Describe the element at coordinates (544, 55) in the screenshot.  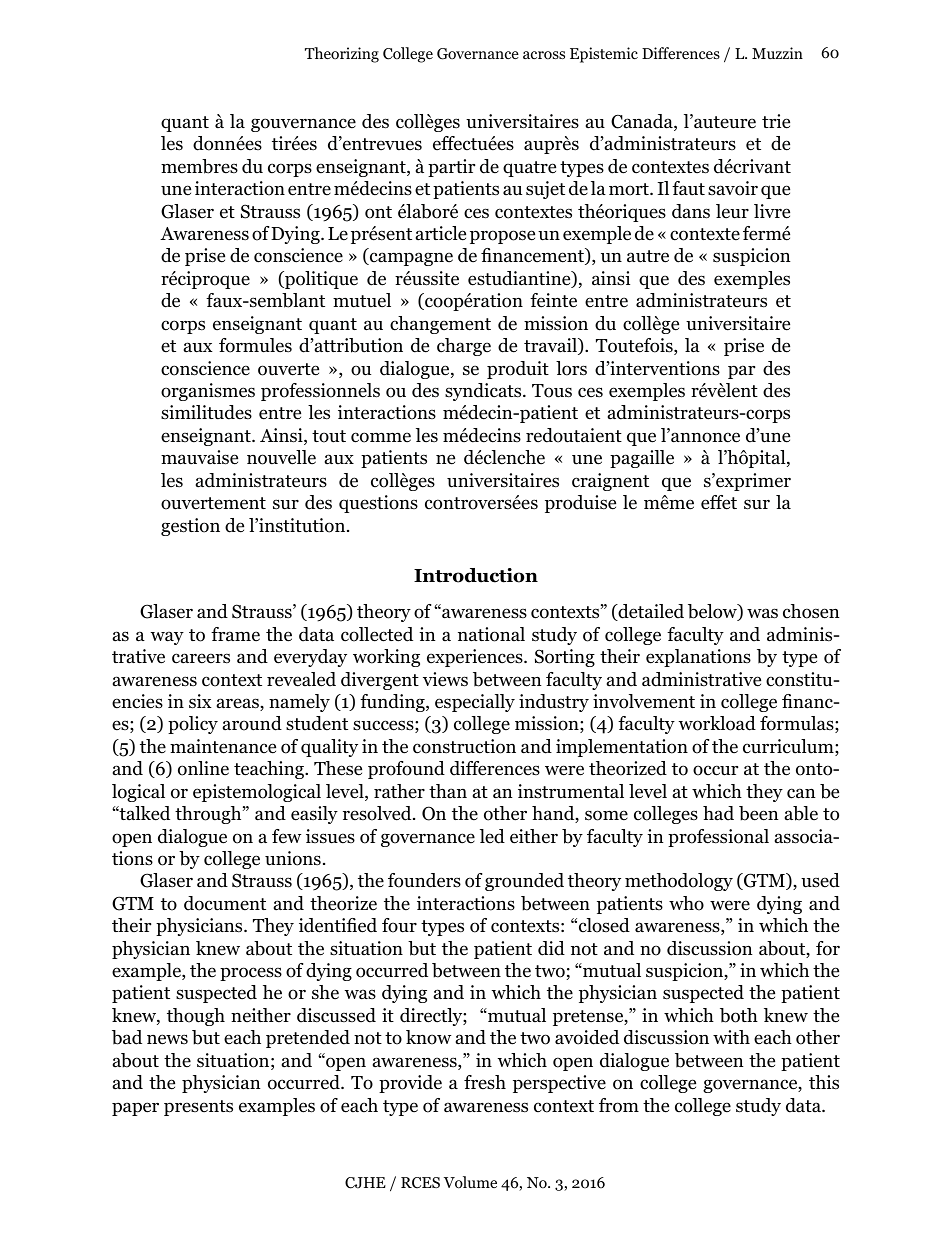
I see `across` at that location.
